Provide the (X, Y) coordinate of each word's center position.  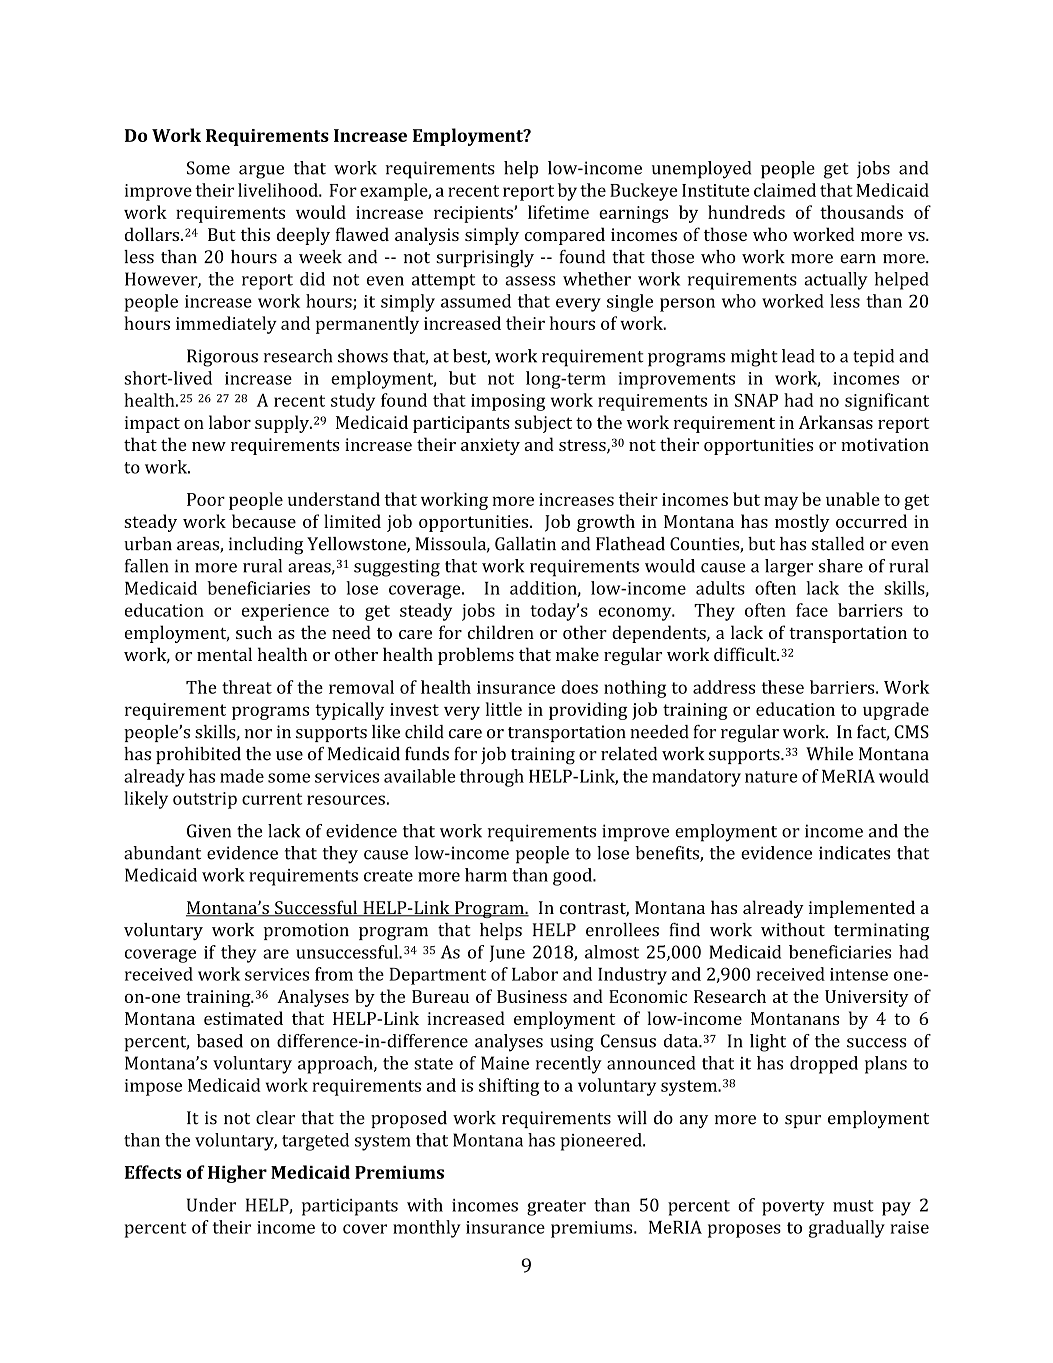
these (782, 687)
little (504, 709)
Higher (237, 1174)
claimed (785, 190)
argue (261, 172)
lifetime (558, 212)
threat (247, 687)
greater (556, 1208)
